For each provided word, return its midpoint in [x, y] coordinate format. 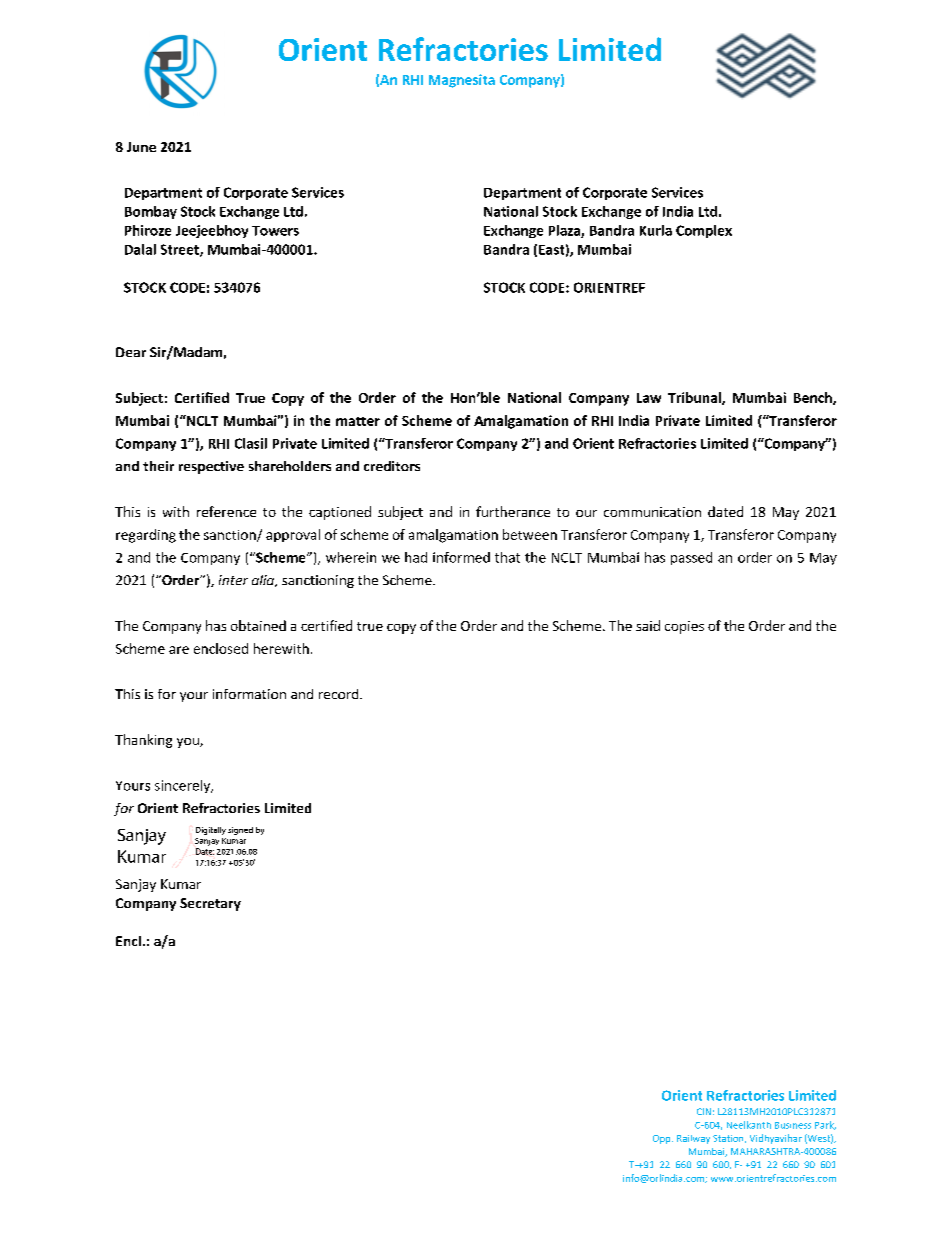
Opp [663, 1139]
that [507, 557]
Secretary [210, 904]
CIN [704, 1111]
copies [684, 627]
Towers [275, 231]
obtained [258, 625]
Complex [704, 231]
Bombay [151, 212]
